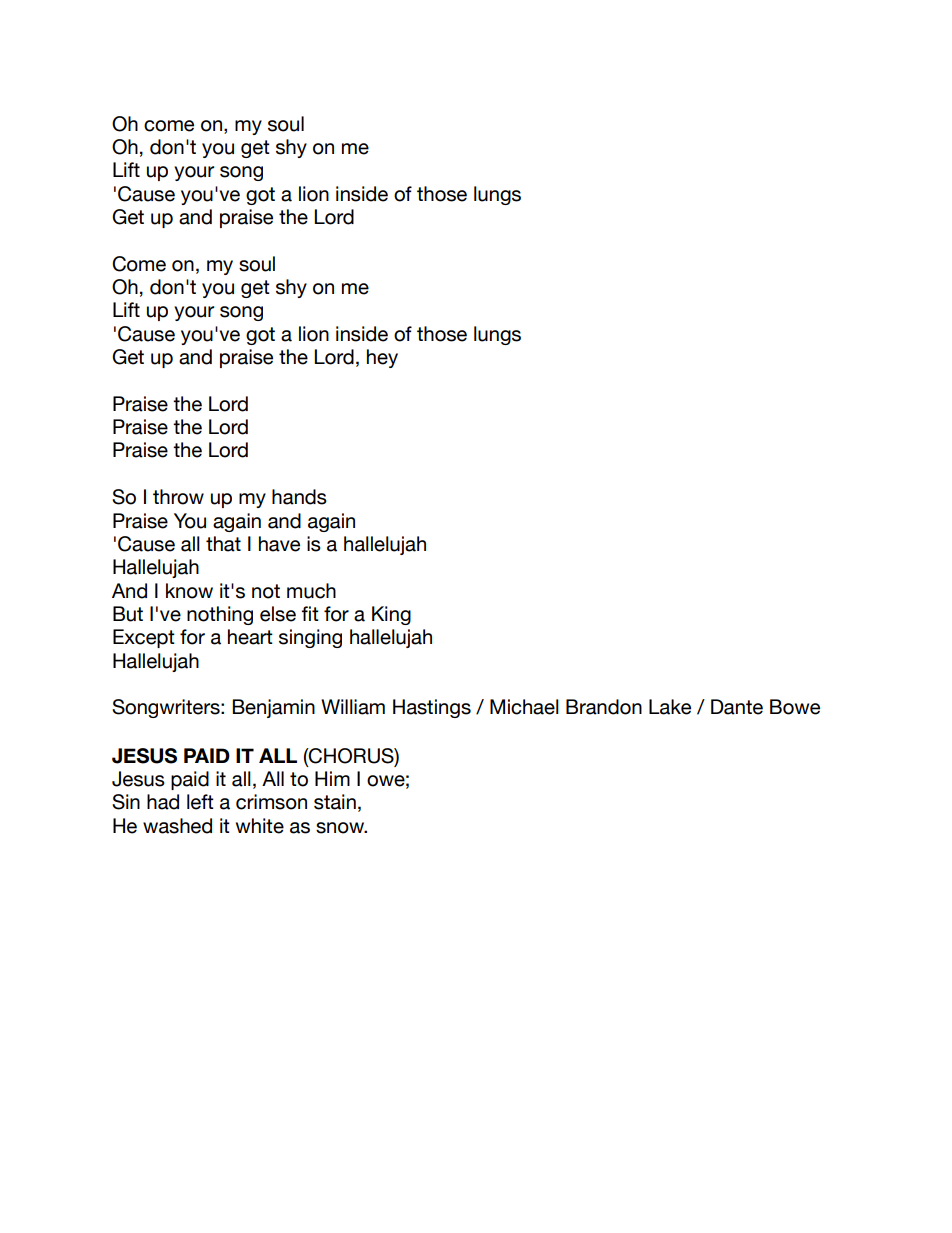 The height and width of the page is (1233, 952). I want to click on hands, so click(299, 497).
